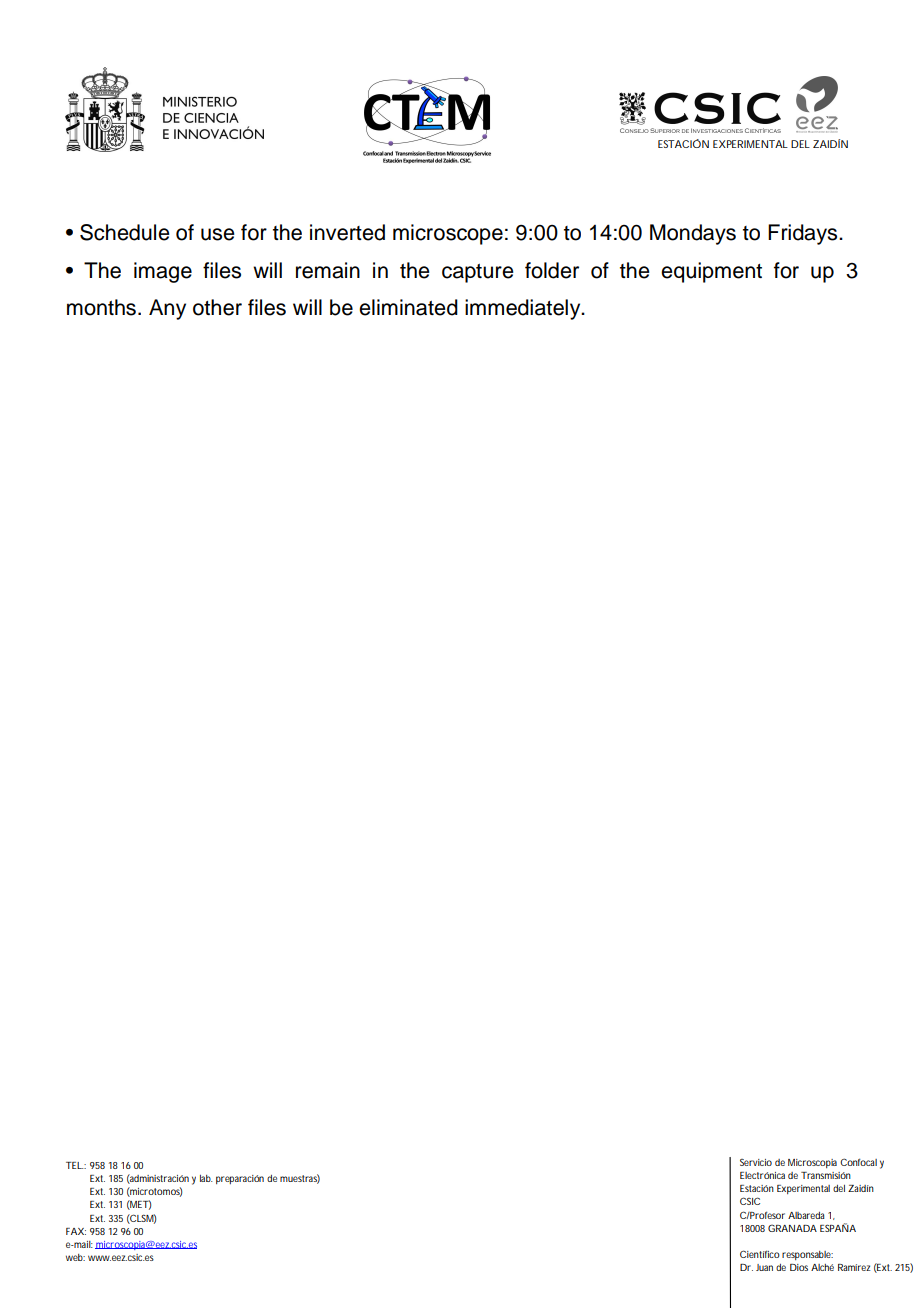  Describe the element at coordinates (764, 1267) in the page. I see `Juan` at that location.
